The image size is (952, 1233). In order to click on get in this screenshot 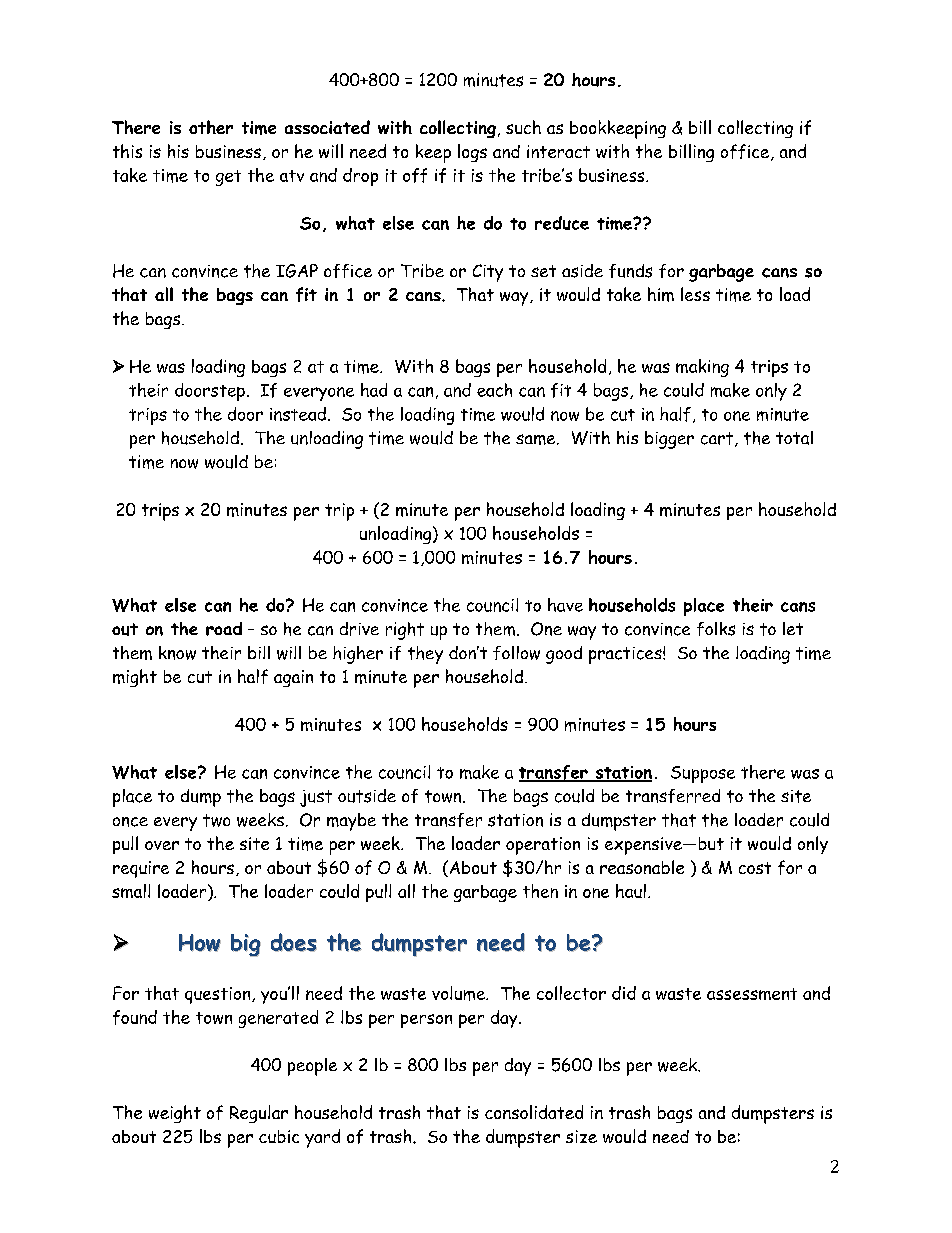, I will do `click(228, 178)`.
